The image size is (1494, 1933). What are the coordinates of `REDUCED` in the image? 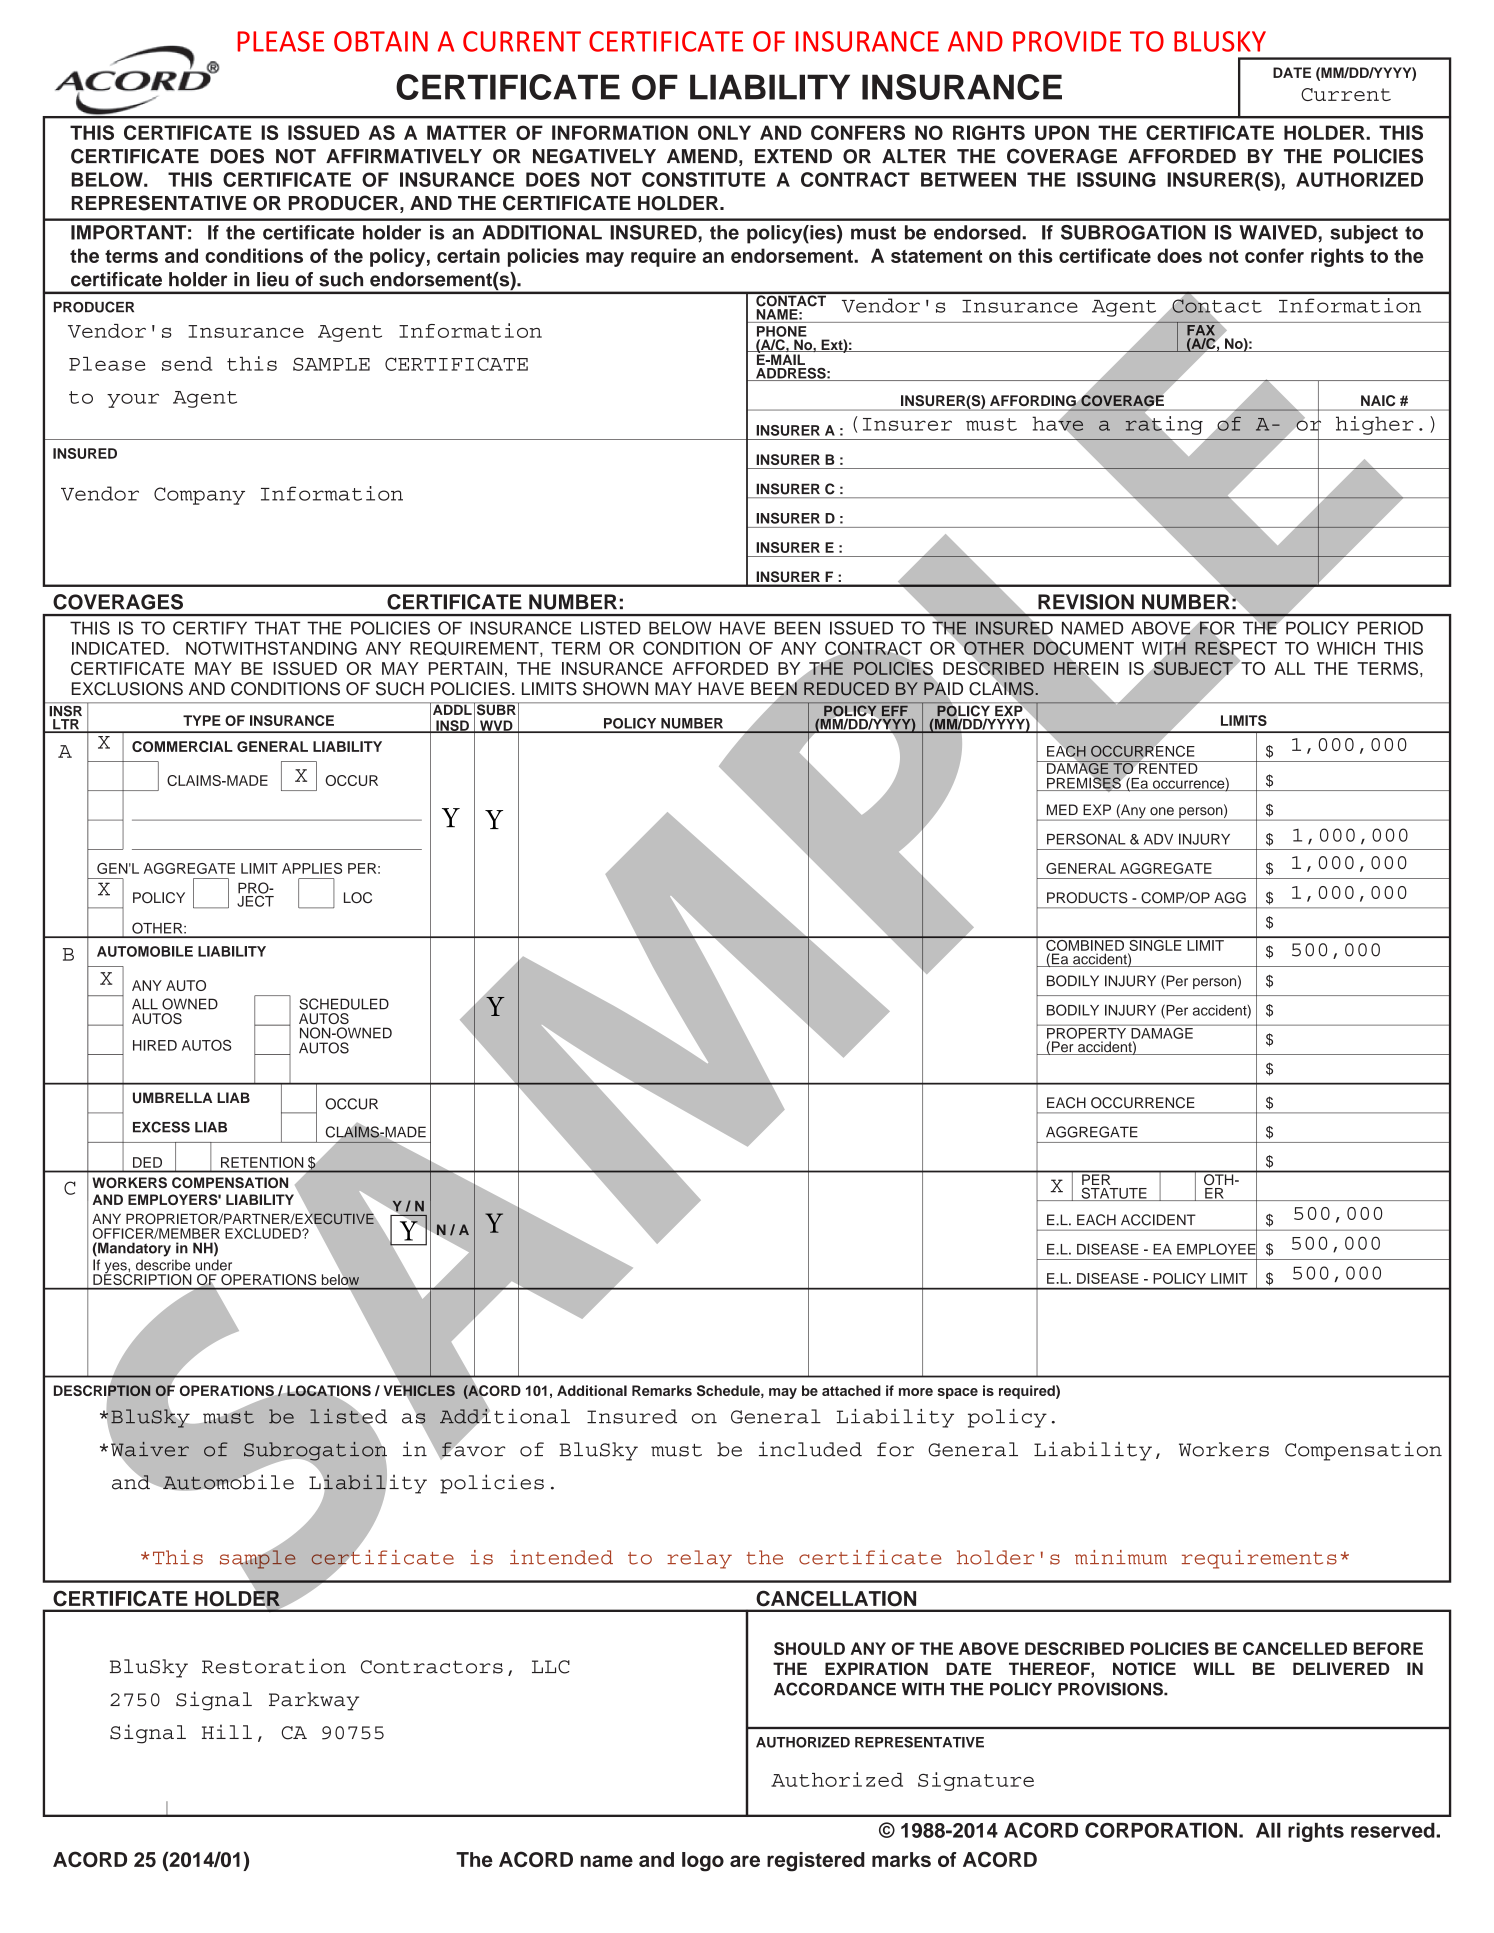 It's located at (846, 689).
